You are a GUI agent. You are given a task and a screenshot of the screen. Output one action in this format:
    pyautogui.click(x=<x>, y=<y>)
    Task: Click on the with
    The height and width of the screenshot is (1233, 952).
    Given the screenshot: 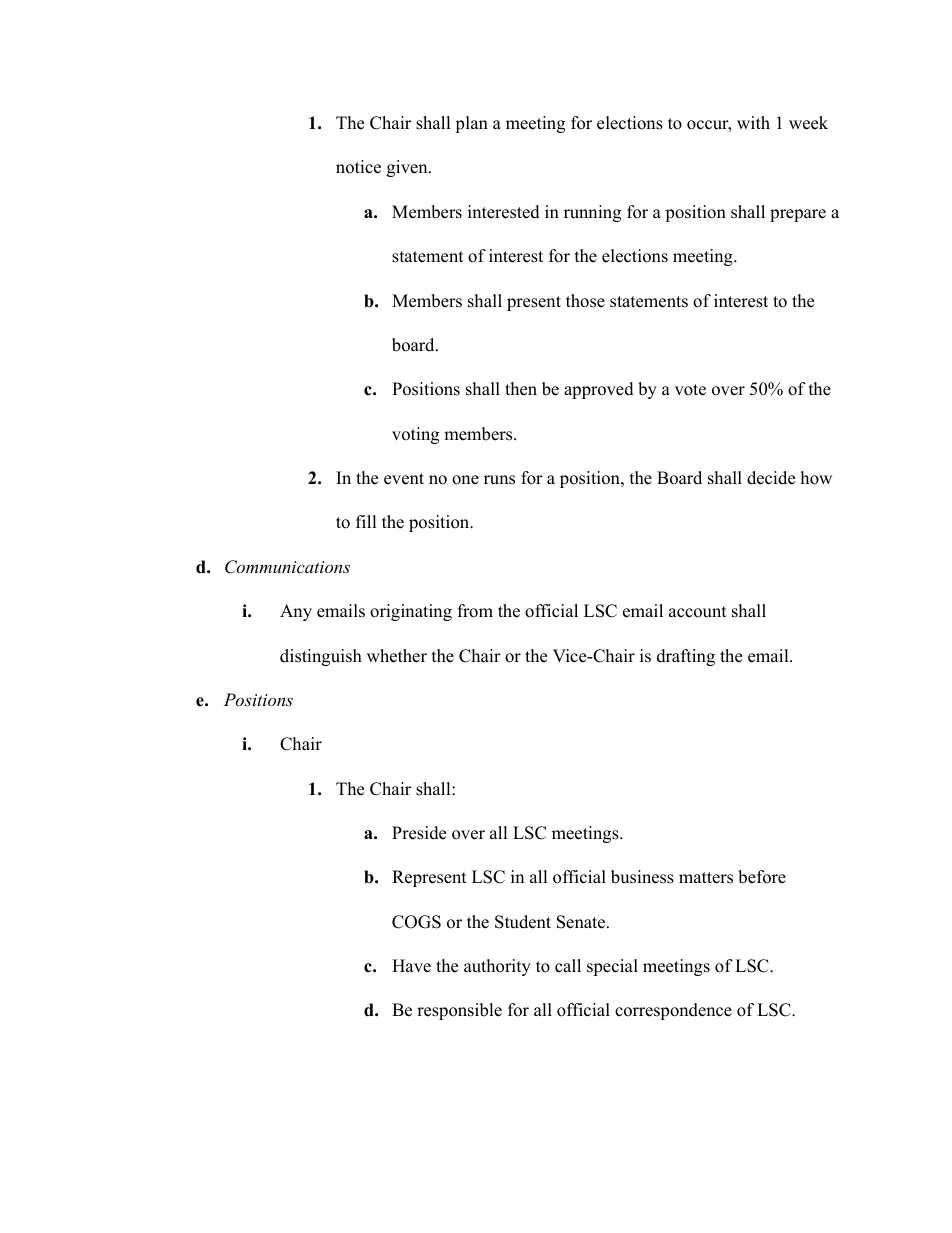 What is the action you would take?
    pyautogui.click(x=753, y=122)
